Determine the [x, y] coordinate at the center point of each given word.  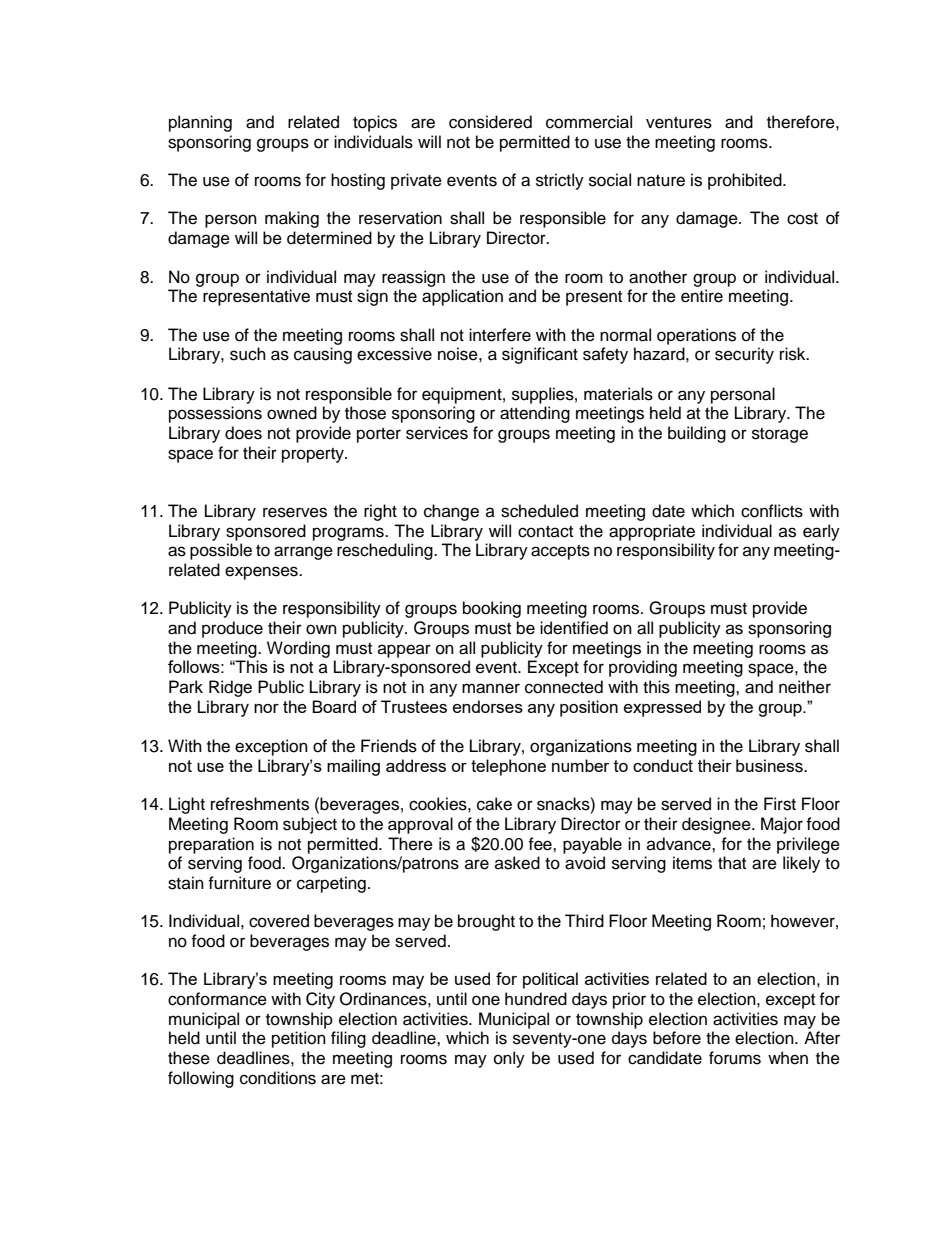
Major [782, 825]
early [821, 532]
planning [200, 123]
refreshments [260, 804]
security [744, 355]
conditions [278, 1078]
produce [232, 629]
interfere [500, 335]
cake [494, 804]
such [248, 354]
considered [490, 122]
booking [492, 609]
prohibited [746, 181]
